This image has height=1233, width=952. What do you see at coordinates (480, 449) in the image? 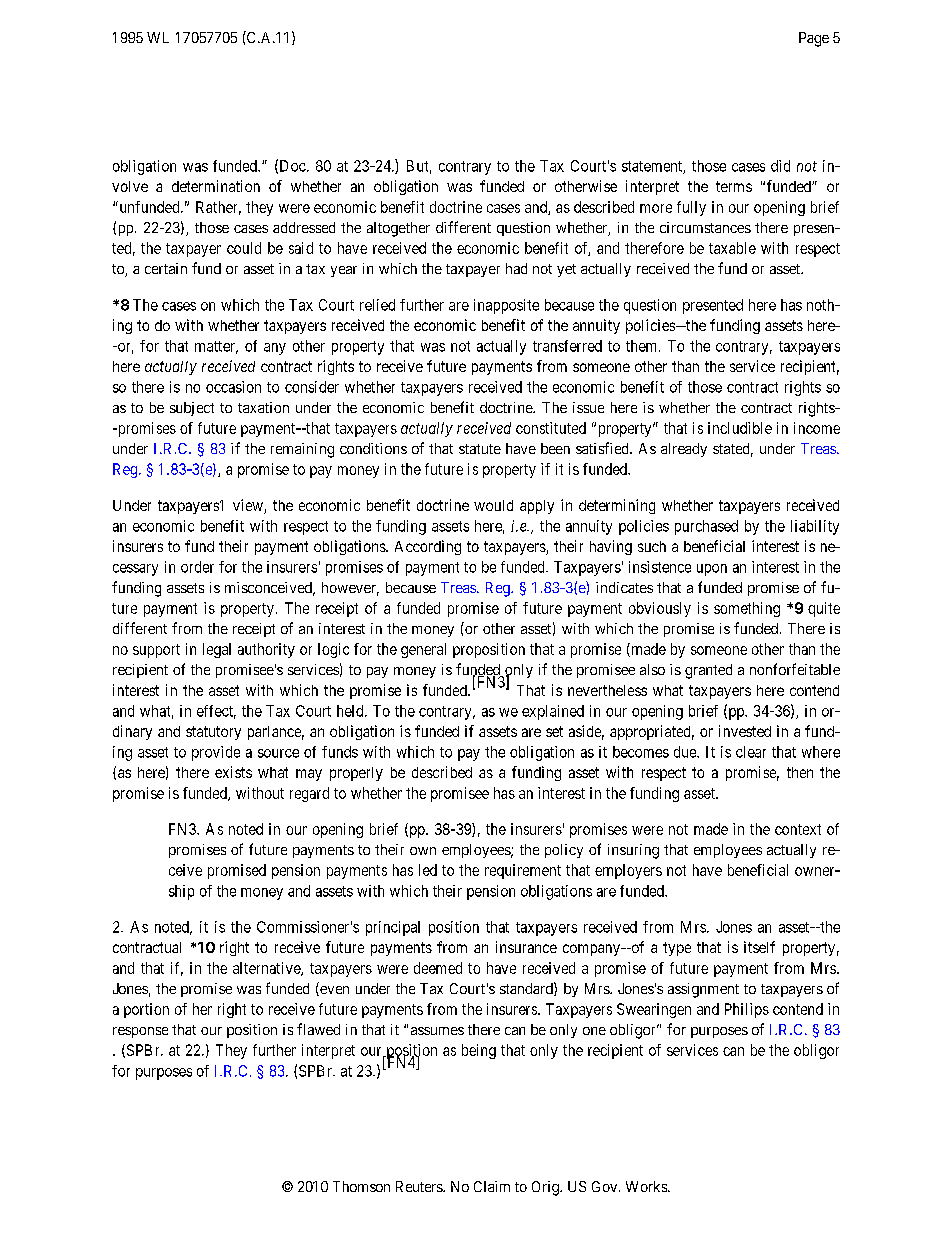
I see `statute` at bounding box center [480, 449].
